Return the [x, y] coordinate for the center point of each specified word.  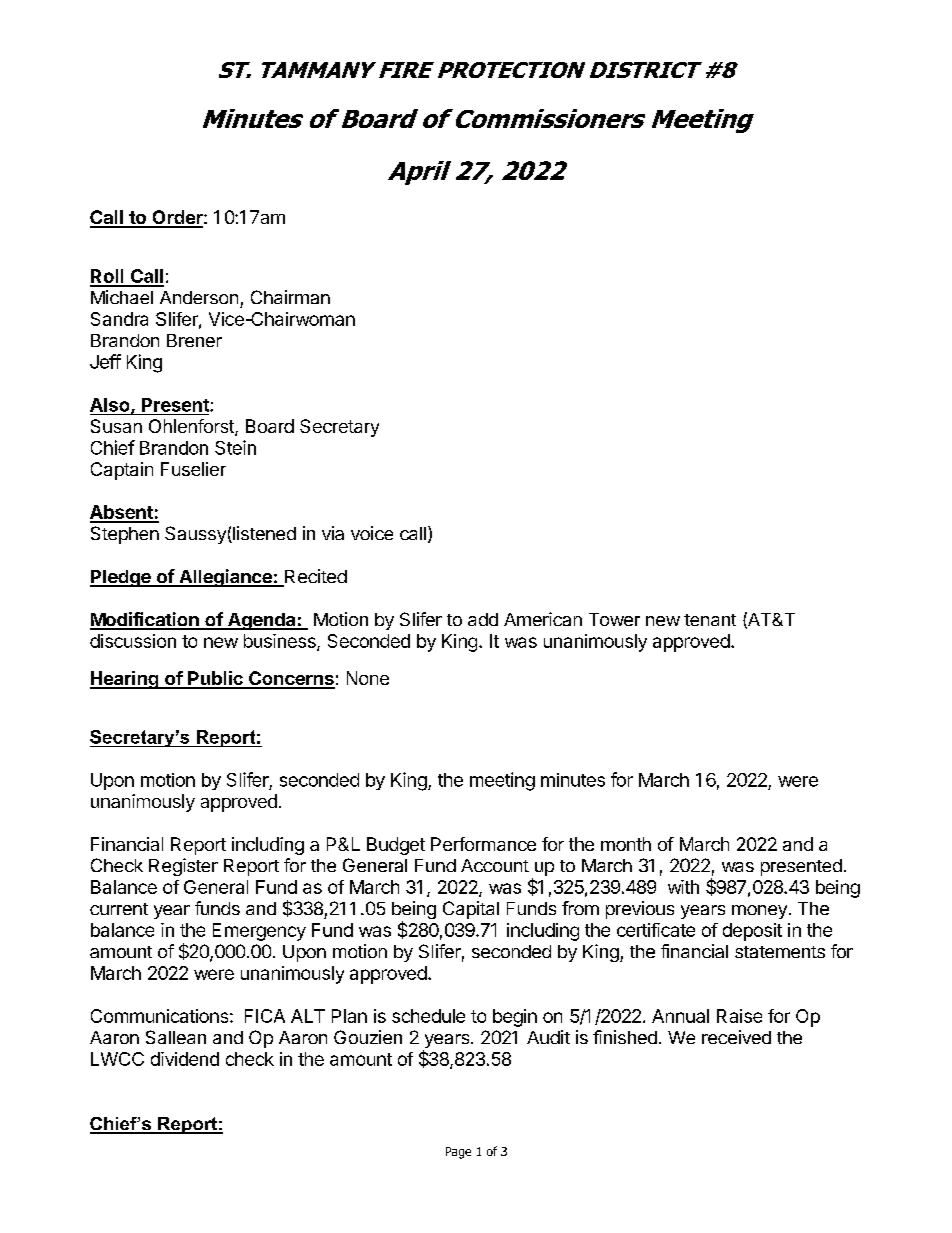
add [483, 619]
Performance [483, 844]
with [683, 887]
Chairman [290, 297]
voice [372, 533]
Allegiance [225, 578]
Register [183, 867]
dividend [185, 1059]
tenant [710, 620]
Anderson [199, 297]
